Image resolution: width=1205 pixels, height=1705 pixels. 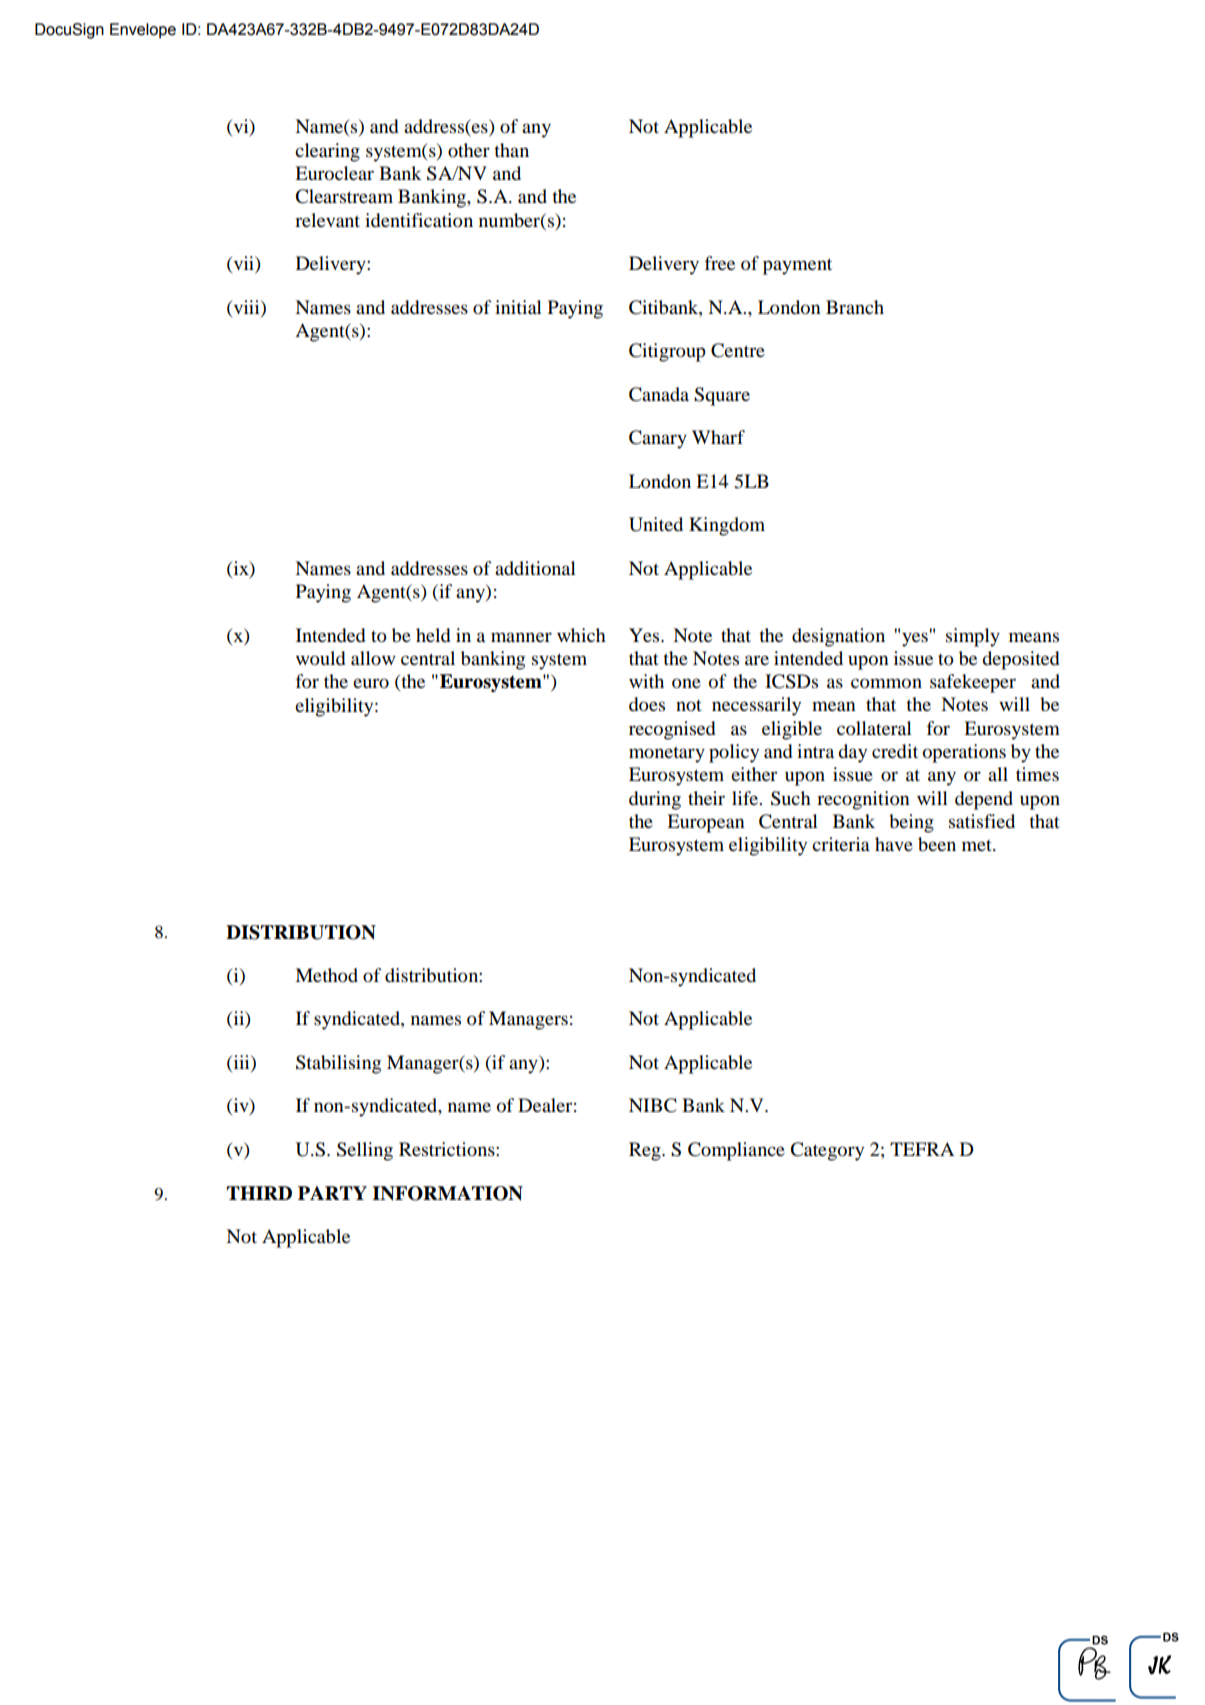 What do you see at coordinates (797, 266) in the image?
I see `payment` at bounding box center [797, 266].
